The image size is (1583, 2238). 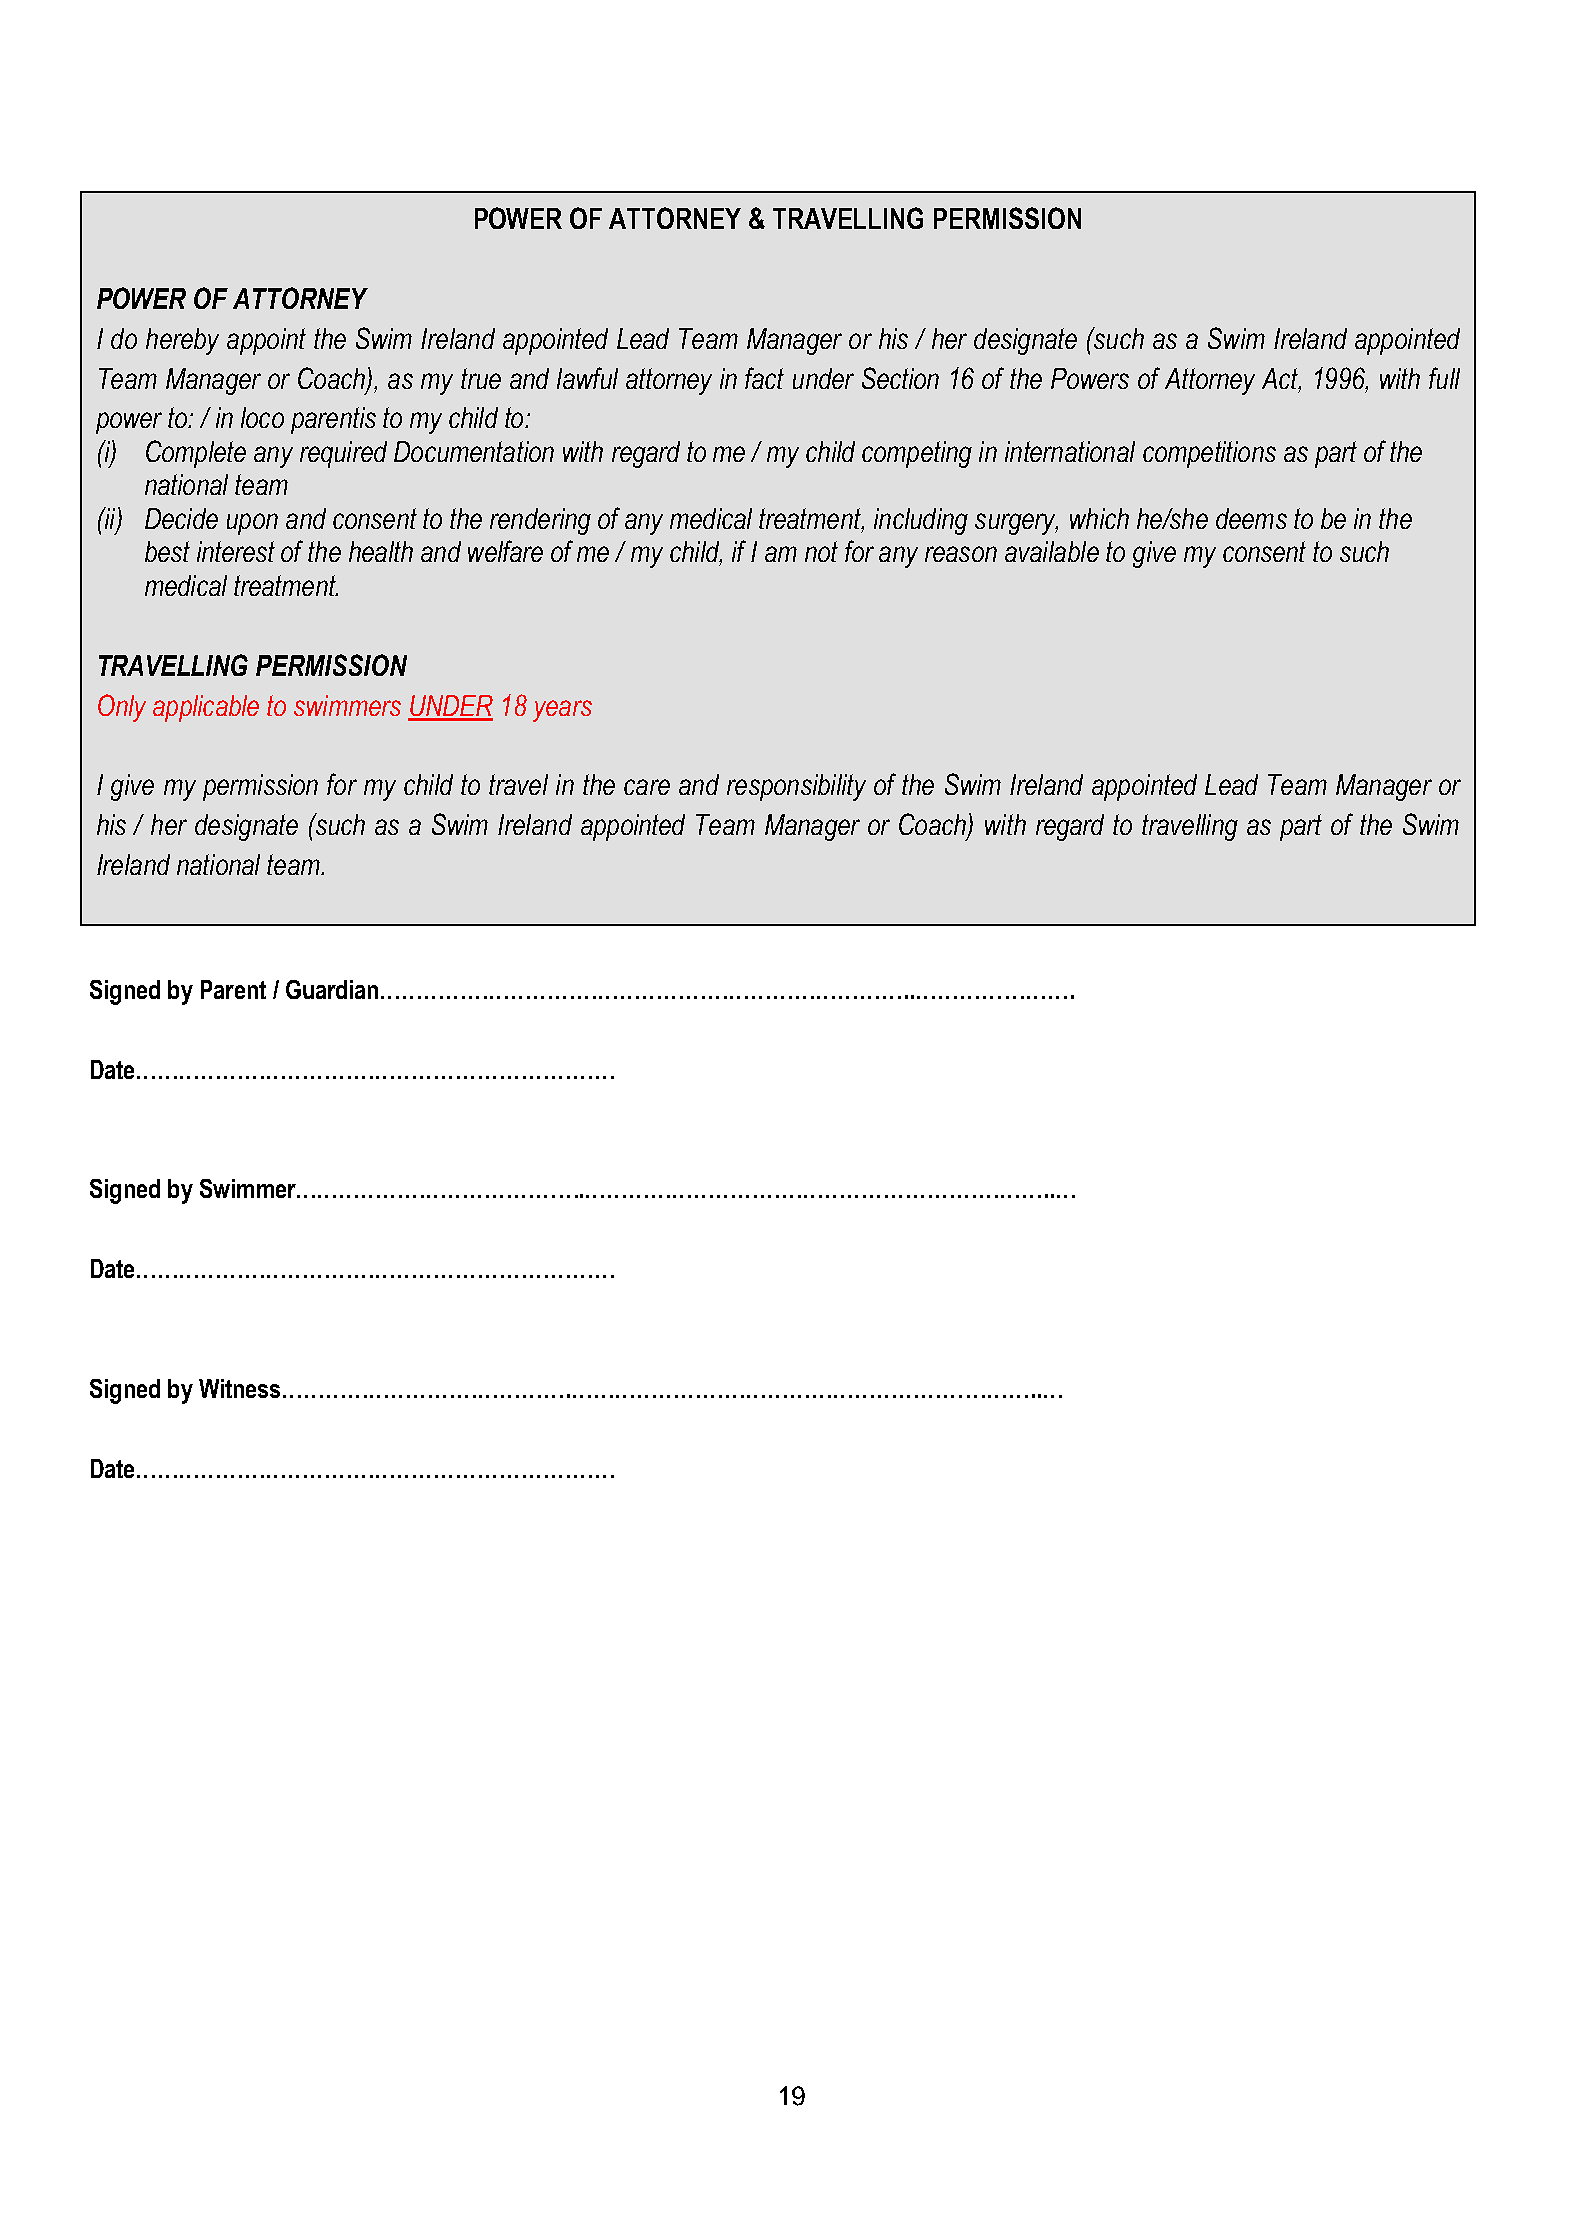 I want to click on care, so click(x=647, y=787).
